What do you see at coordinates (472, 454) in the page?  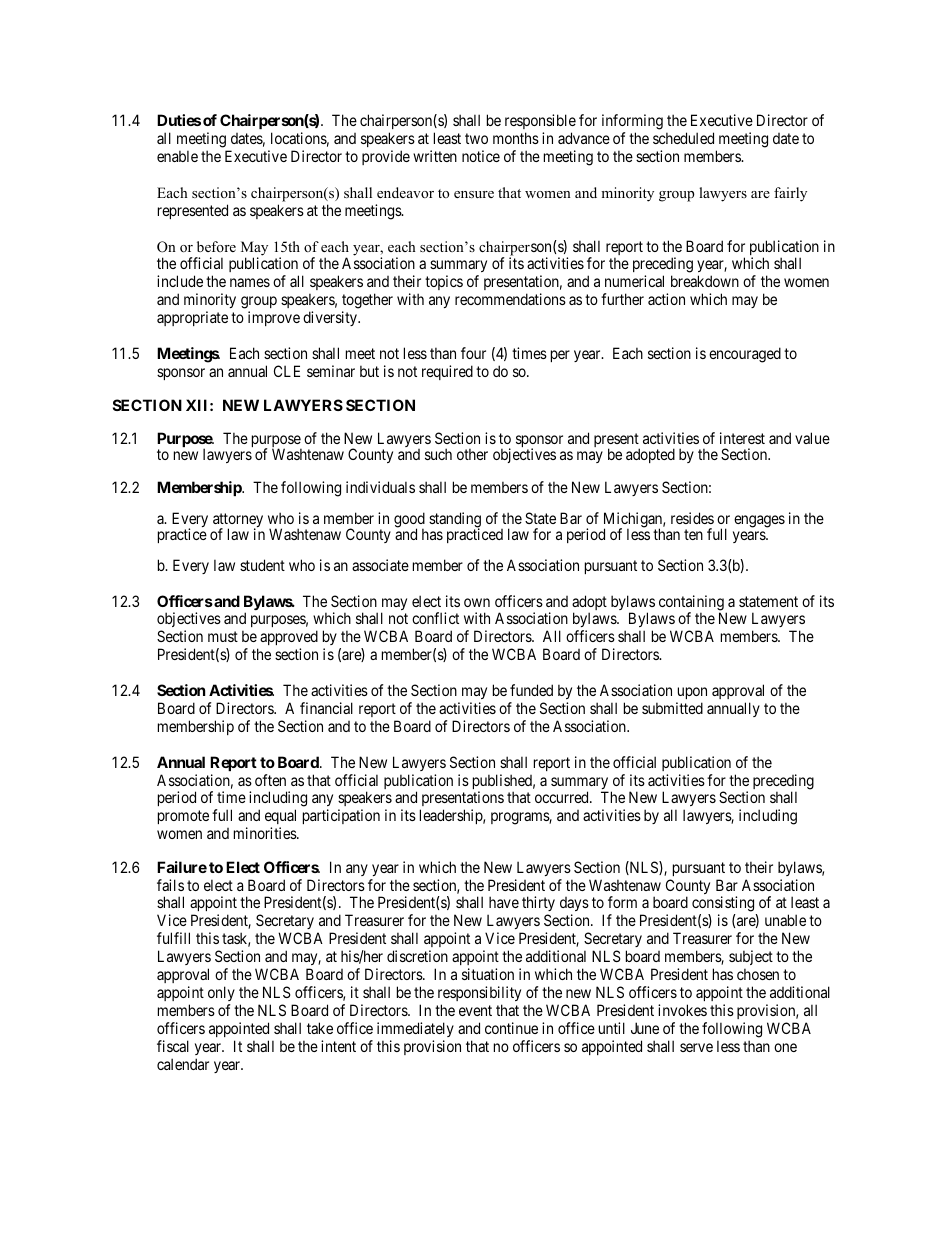 I see `other` at bounding box center [472, 454].
